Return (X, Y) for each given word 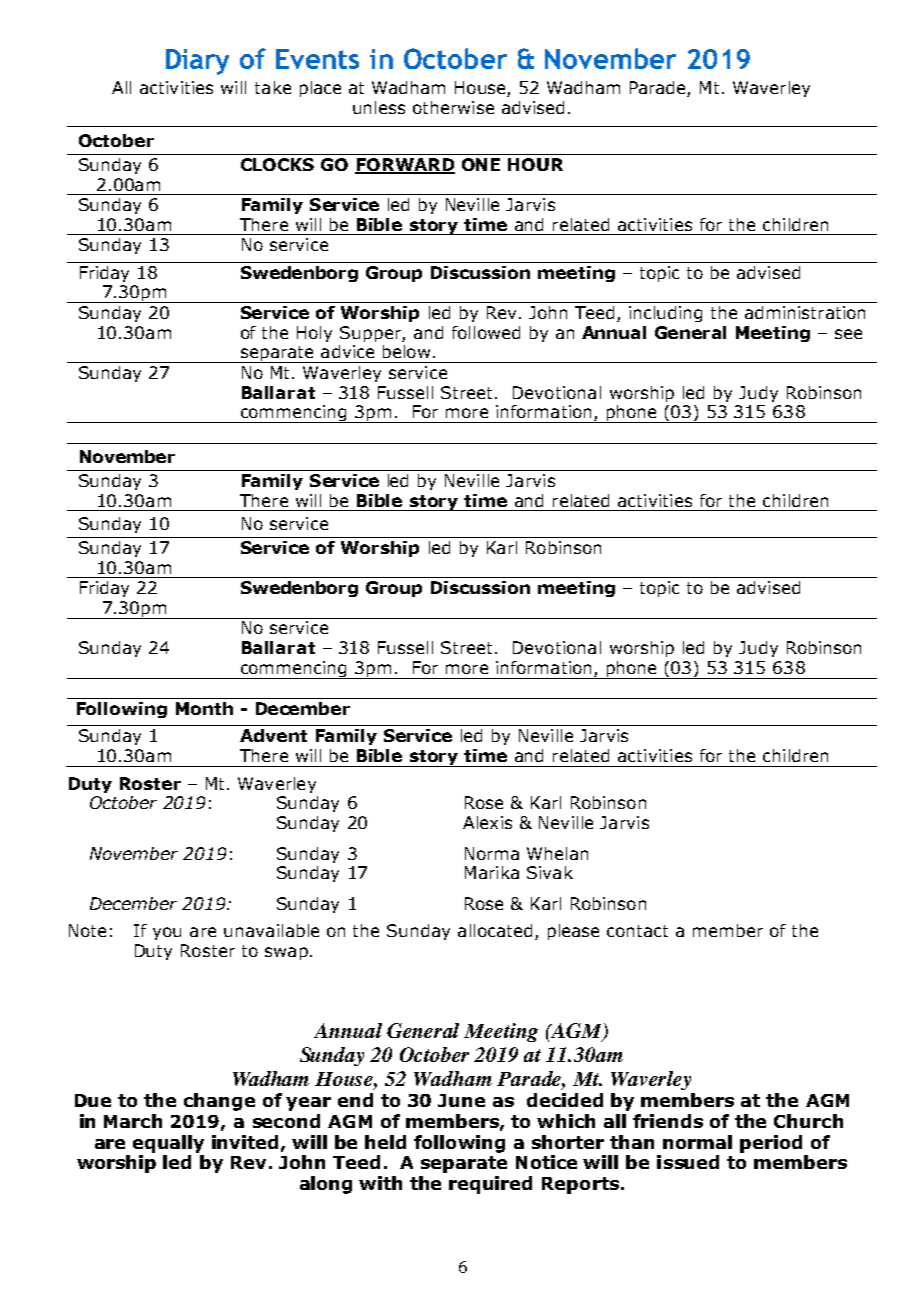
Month (204, 708)
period (771, 1144)
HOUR (535, 164)
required (490, 1185)
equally (168, 1144)
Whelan (557, 853)
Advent (273, 735)
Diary (197, 62)
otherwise (453, 107)
